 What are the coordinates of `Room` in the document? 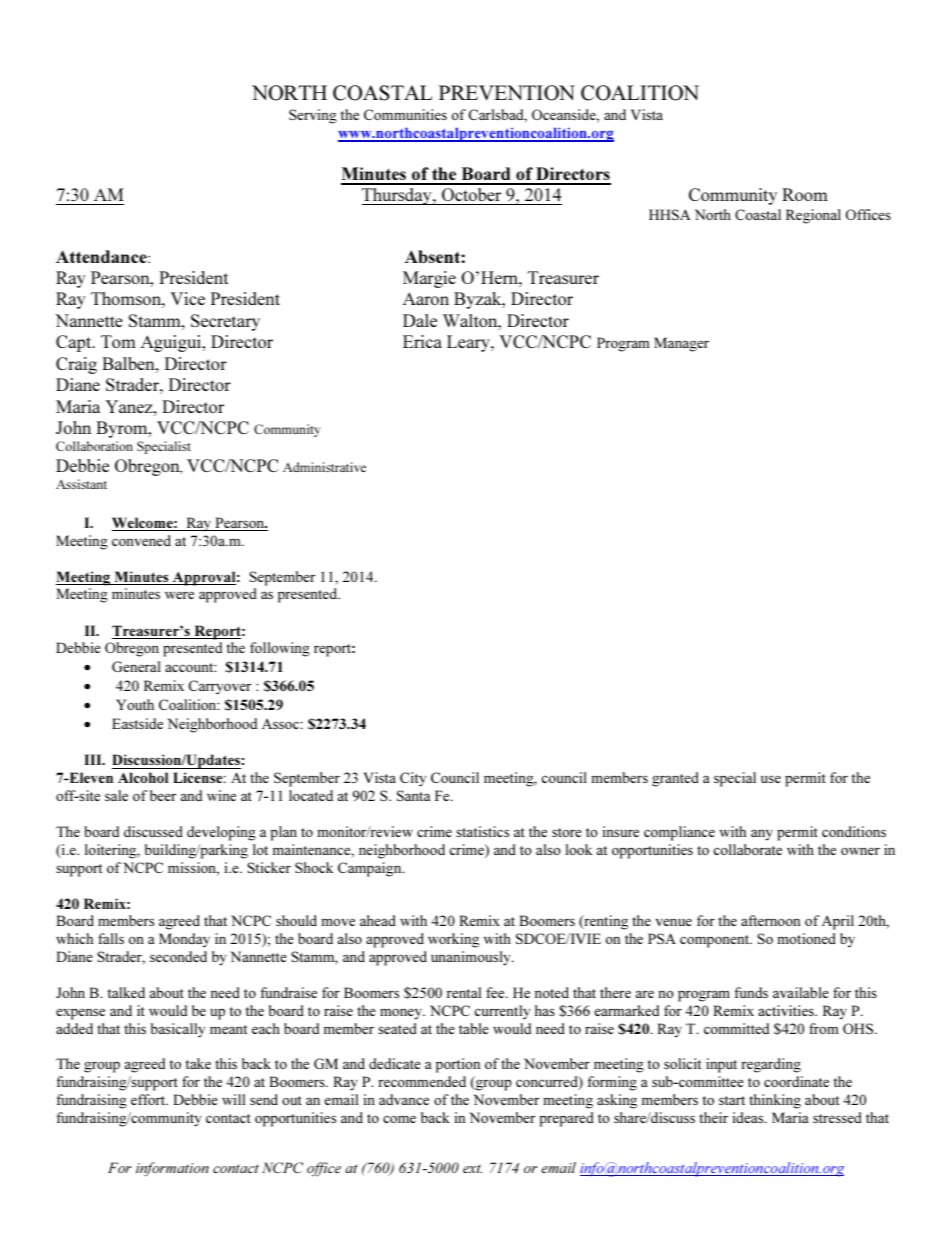 It's located at (805, 194).
